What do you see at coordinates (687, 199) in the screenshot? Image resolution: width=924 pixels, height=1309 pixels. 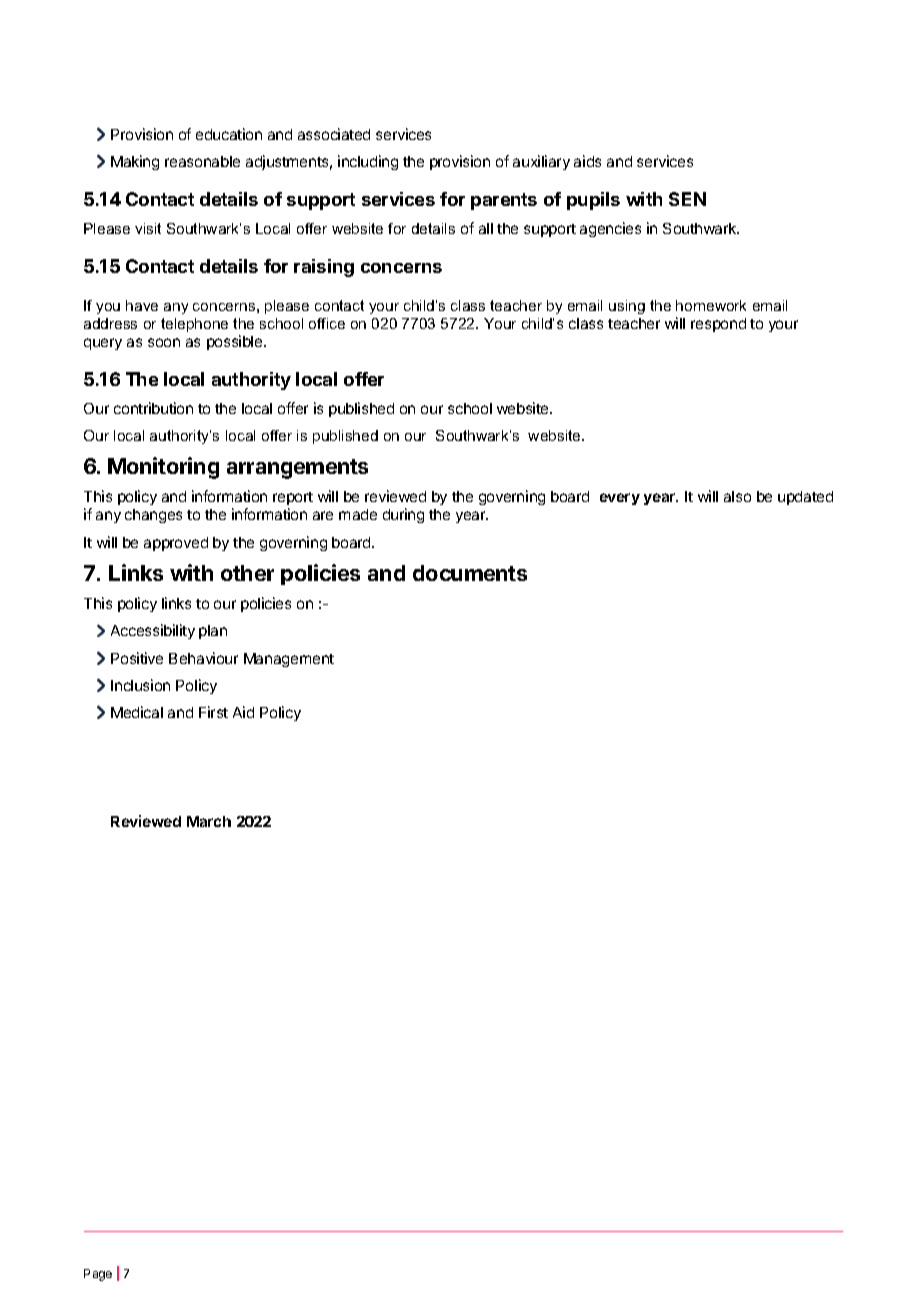 I see `SEN` at bounding box center [687, 199].
